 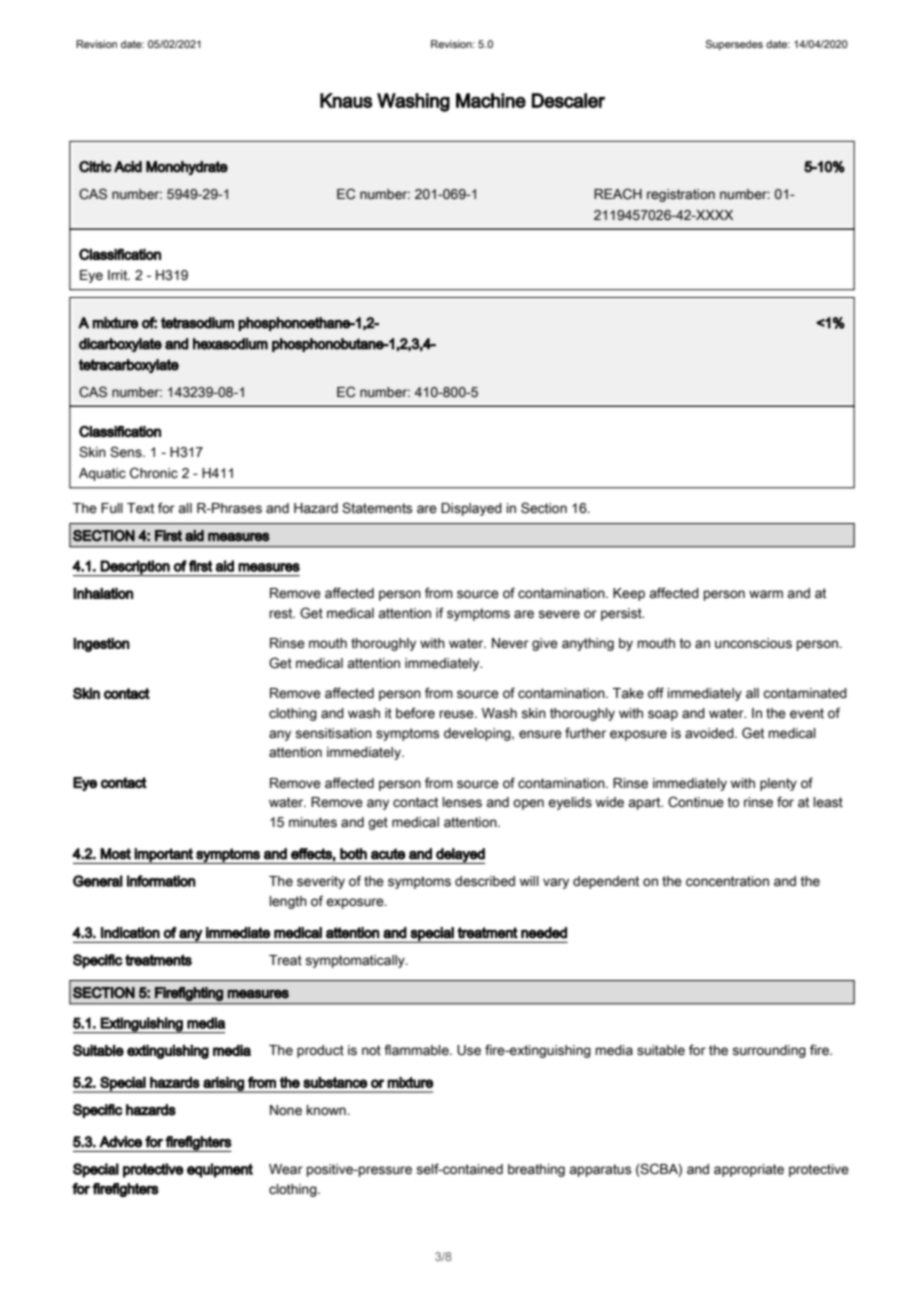 I want to click on Chronic, so click(x=154, y=473).
